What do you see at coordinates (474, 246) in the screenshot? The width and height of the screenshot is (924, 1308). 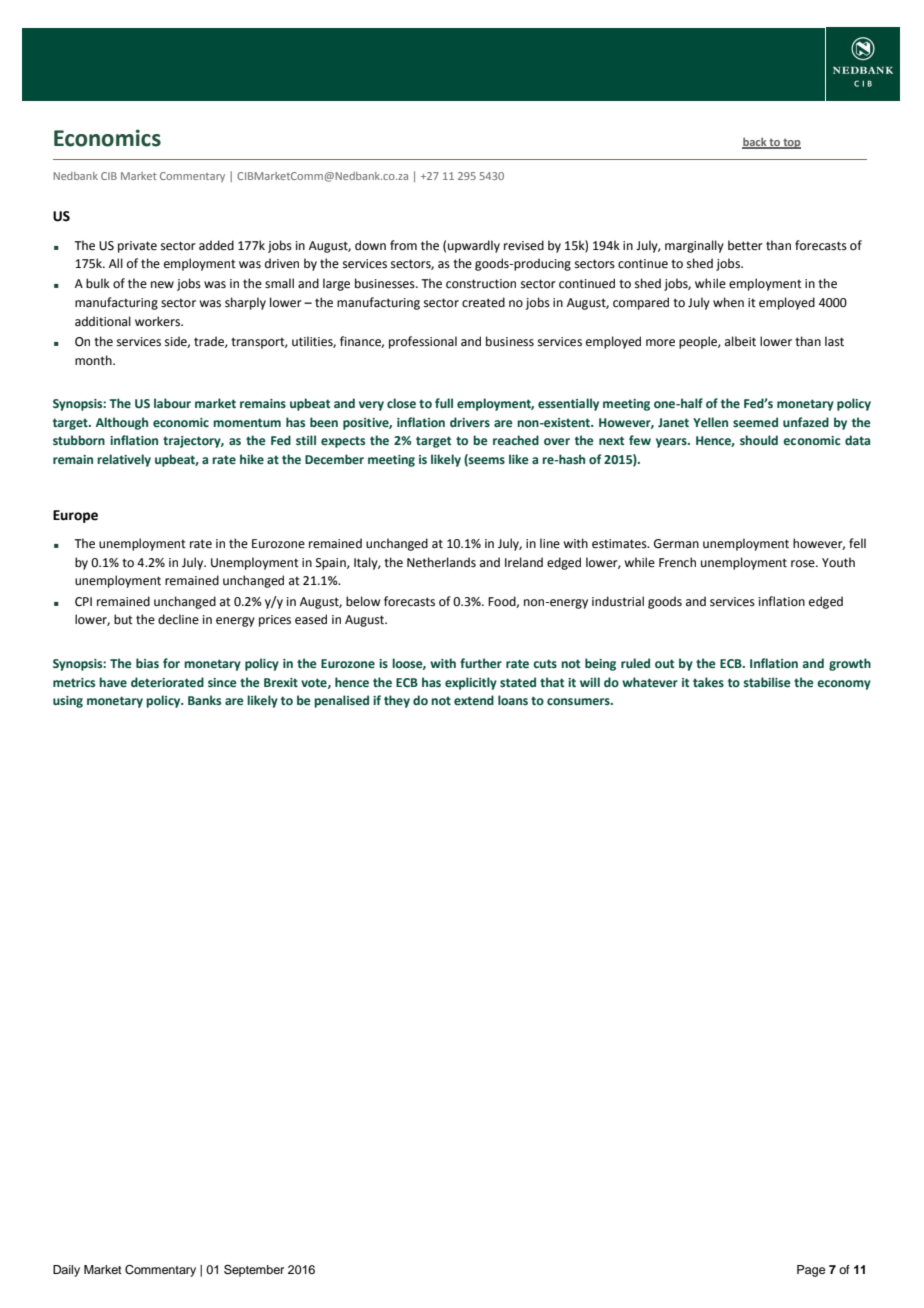 I see `upwardly` at bounding box center [474, 246].
